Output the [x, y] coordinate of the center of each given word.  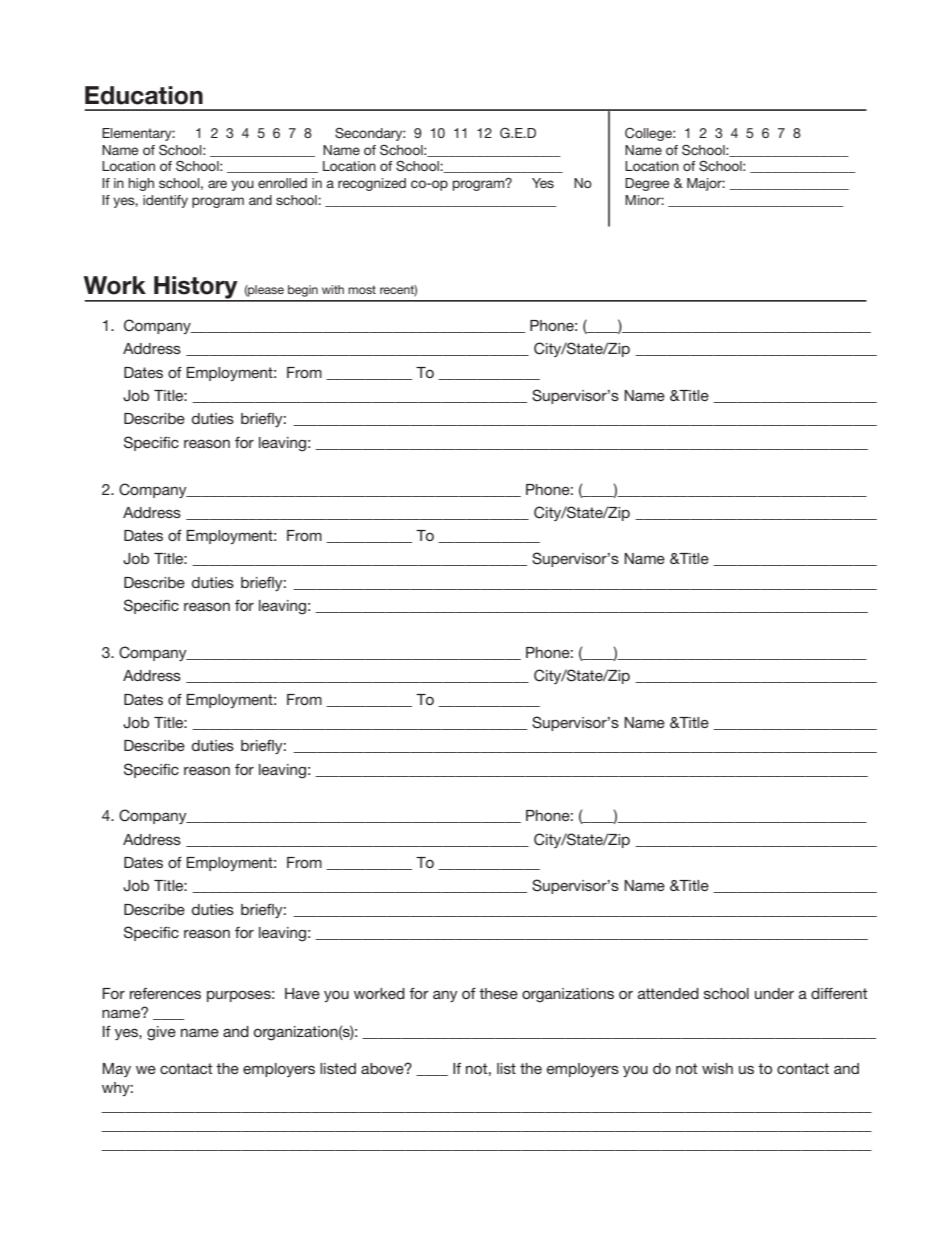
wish [717, 1068]
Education [144, 95]
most [362, 289]
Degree [647, 184]
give [161, 1033]
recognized [372, 184]
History [196, 288]
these [498, 993]
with [333, 289]
